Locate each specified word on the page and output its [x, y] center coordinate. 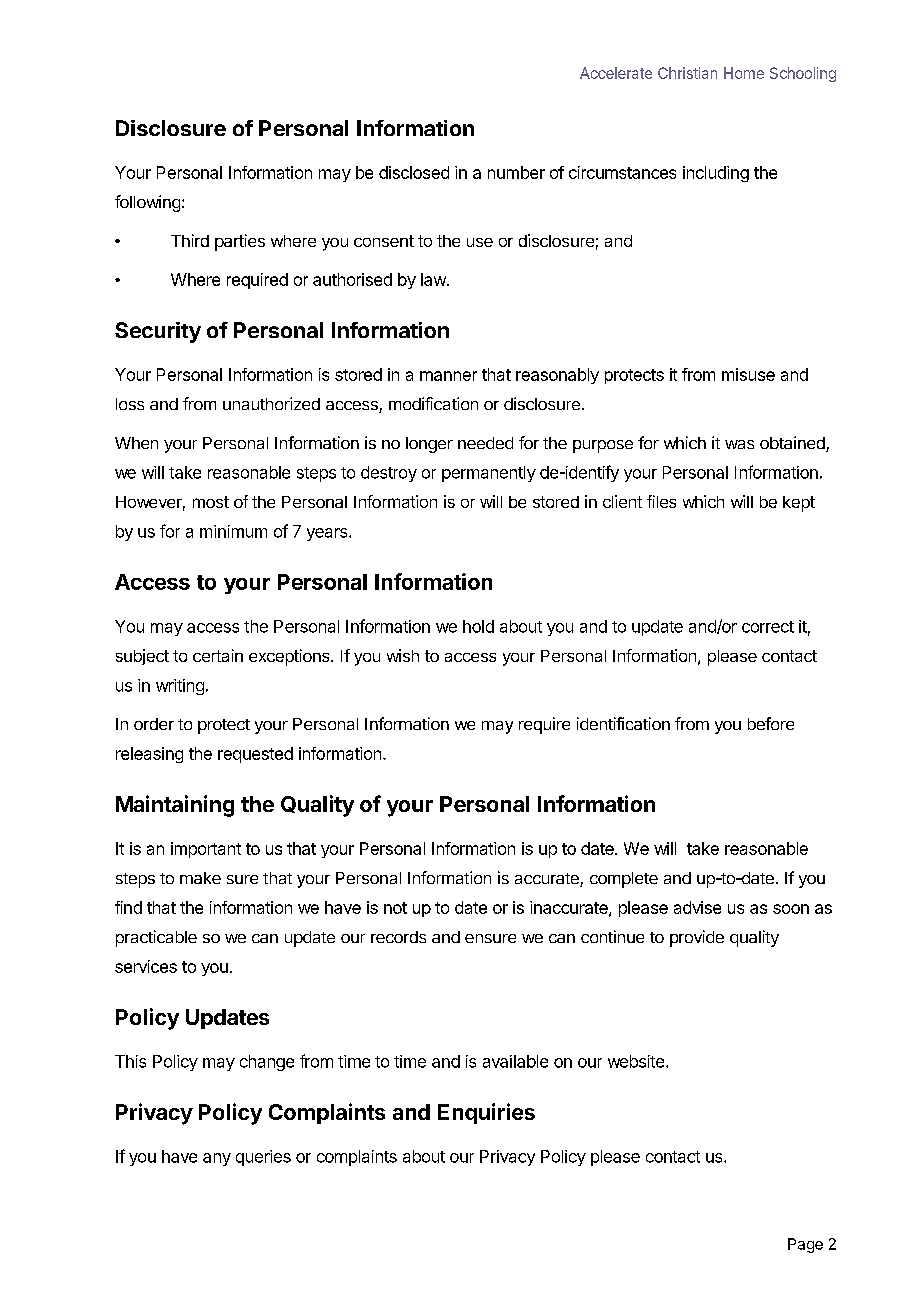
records [398, 937]
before [771, 723]
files [661, 501]
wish [403, 655]
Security [158, 332]
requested [255, 755]
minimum [233, 531]
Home [744, 73]
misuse [748, 374]
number [516, 172]
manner [448, 376]
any [217, 1159]
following [147, 203]
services [146, 966]
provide [697, 938]
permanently [489, 474]
